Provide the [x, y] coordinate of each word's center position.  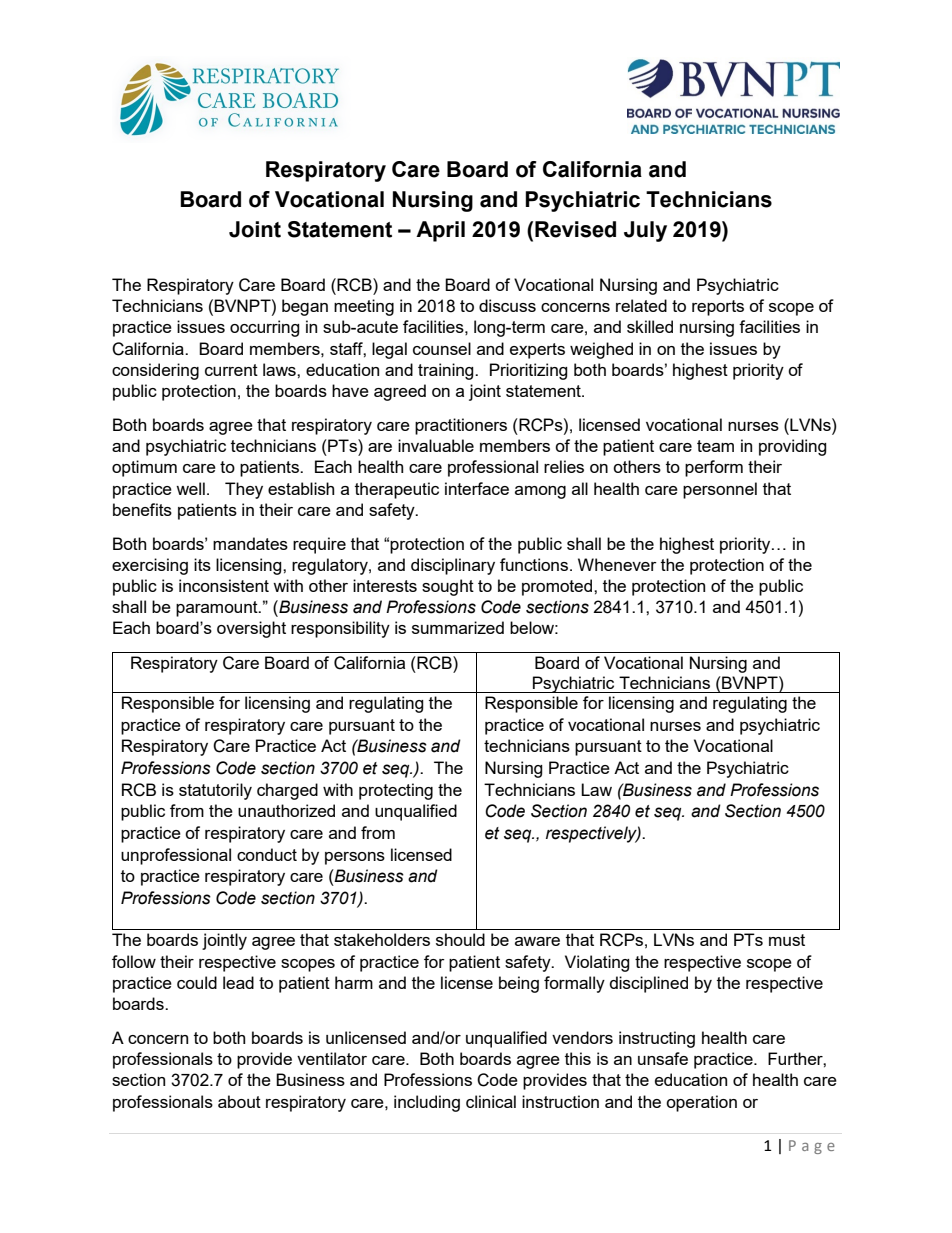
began [305, 307]
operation [701, 1103]
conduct [267, 854]
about [239, 1101]
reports [718, 308]
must [787, 940]
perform [714, 468]
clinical [491, 1101]
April [440, 231]
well [190, 488]
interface [477, 488]
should [460, 939]
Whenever [617, 564]
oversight [251, 629]
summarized [458, 627]
